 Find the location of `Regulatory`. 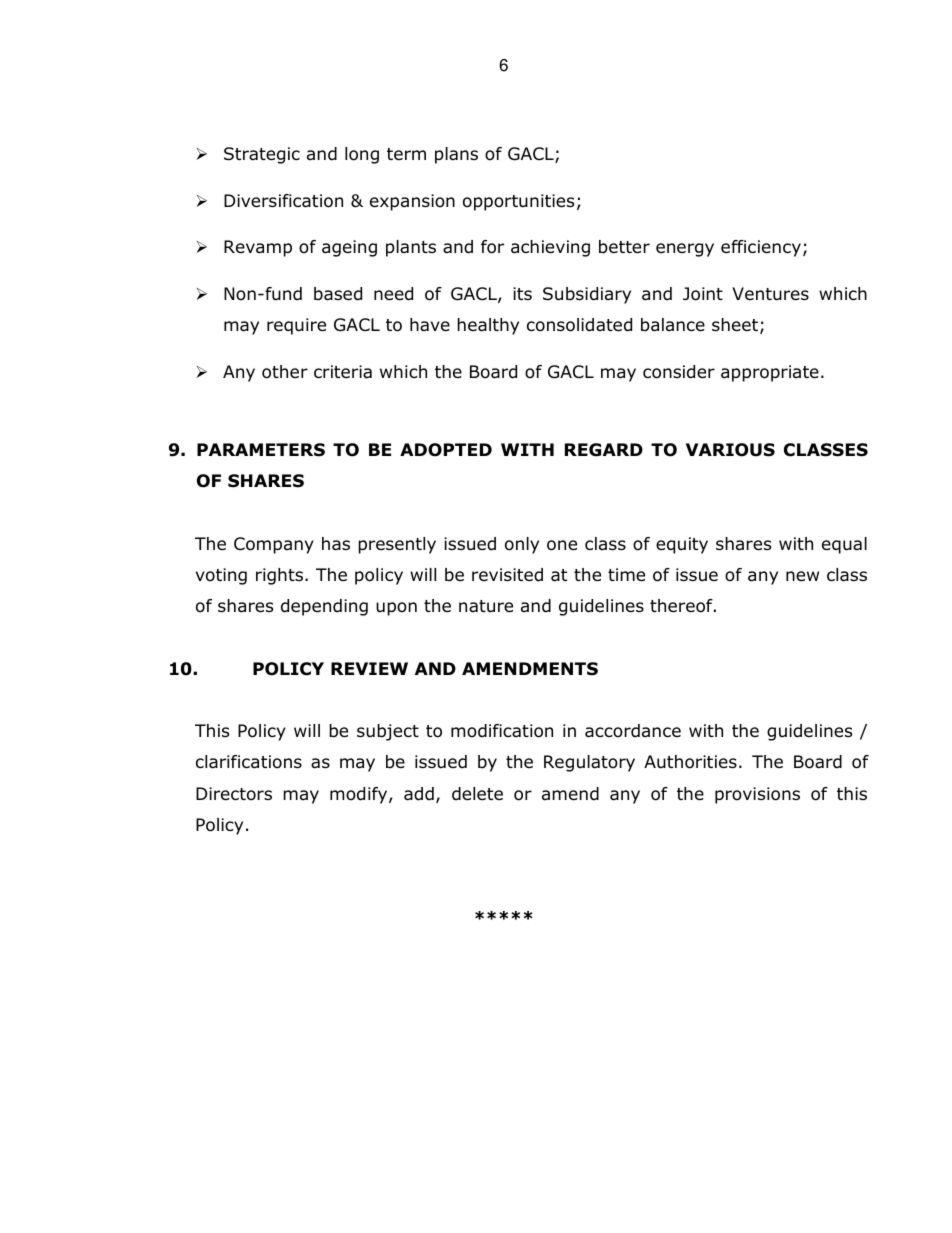

Regulatory is located at coordinates (589, 763).
